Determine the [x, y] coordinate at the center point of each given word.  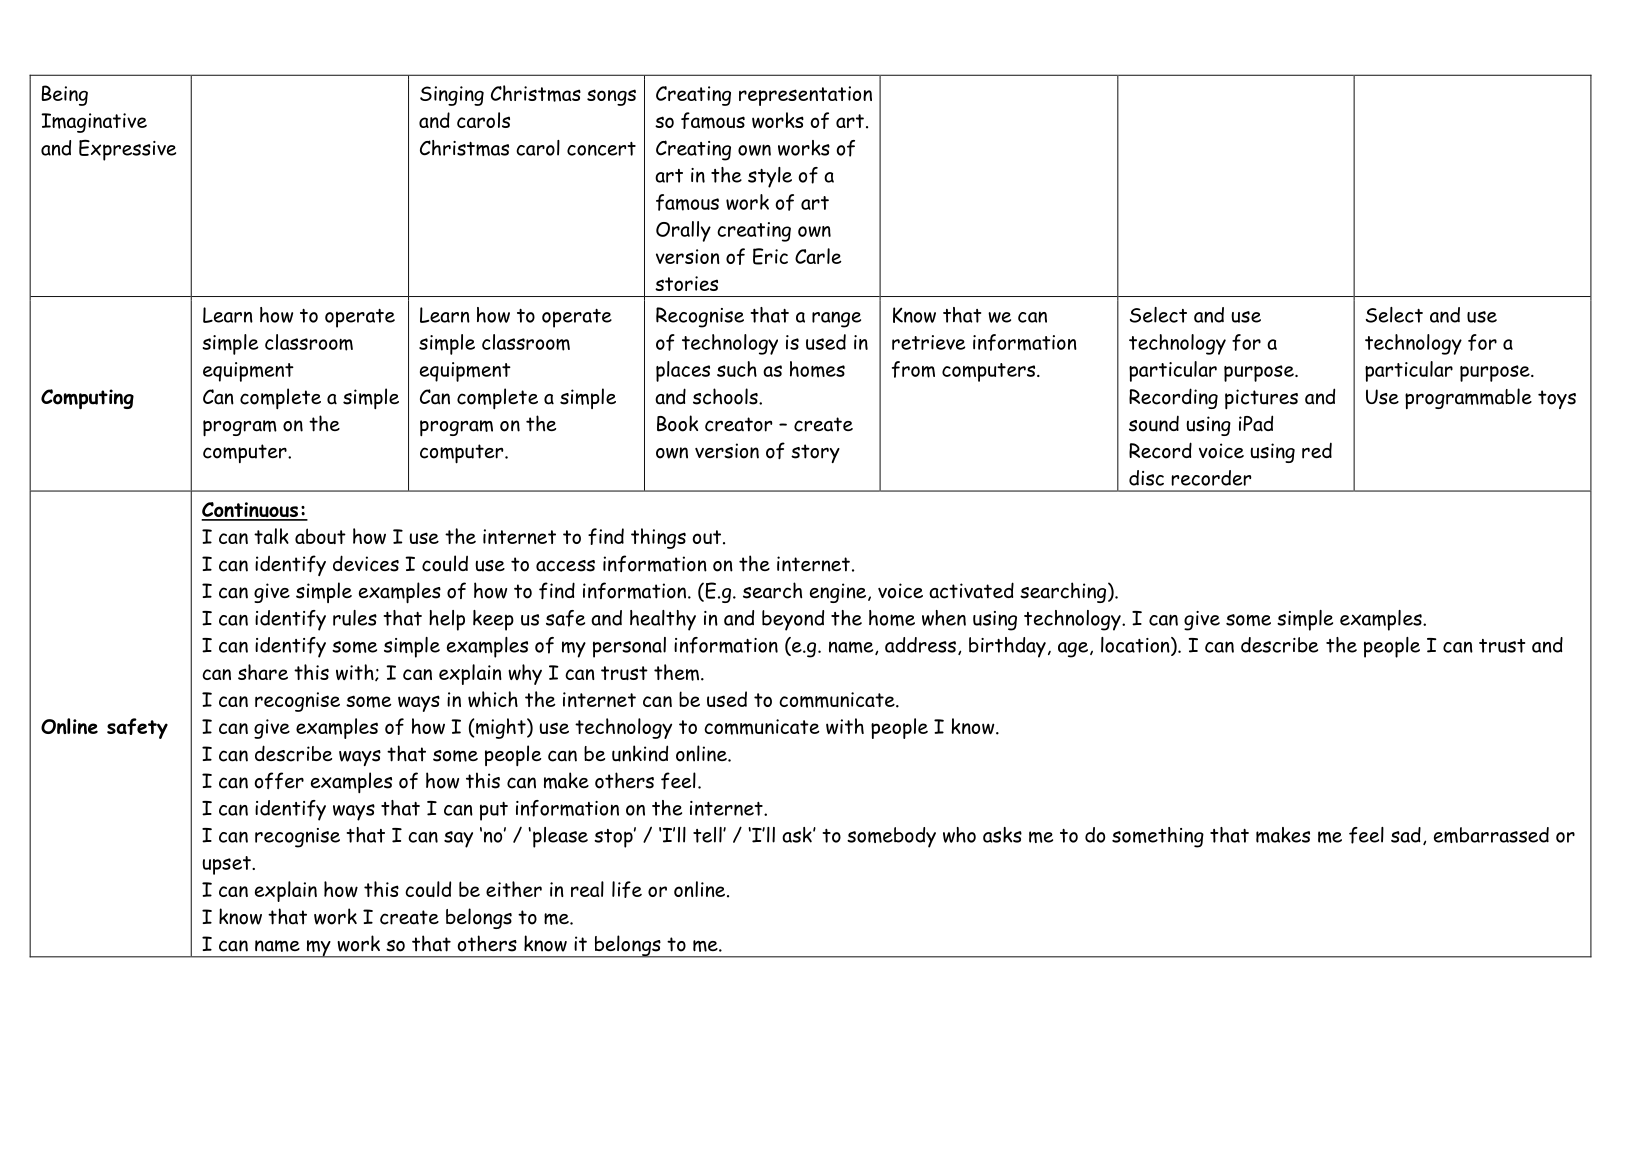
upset [227, 865]
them [676, 672]
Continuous [251, 511]
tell [708, 835]
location [1136, 646]
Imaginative [94, 123]
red [1317, 450]
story [815, 453]
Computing [87, 399]
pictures [1261, 399]
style [770, 177]
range [836, 319]
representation [805, 96]
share [263, 672]
